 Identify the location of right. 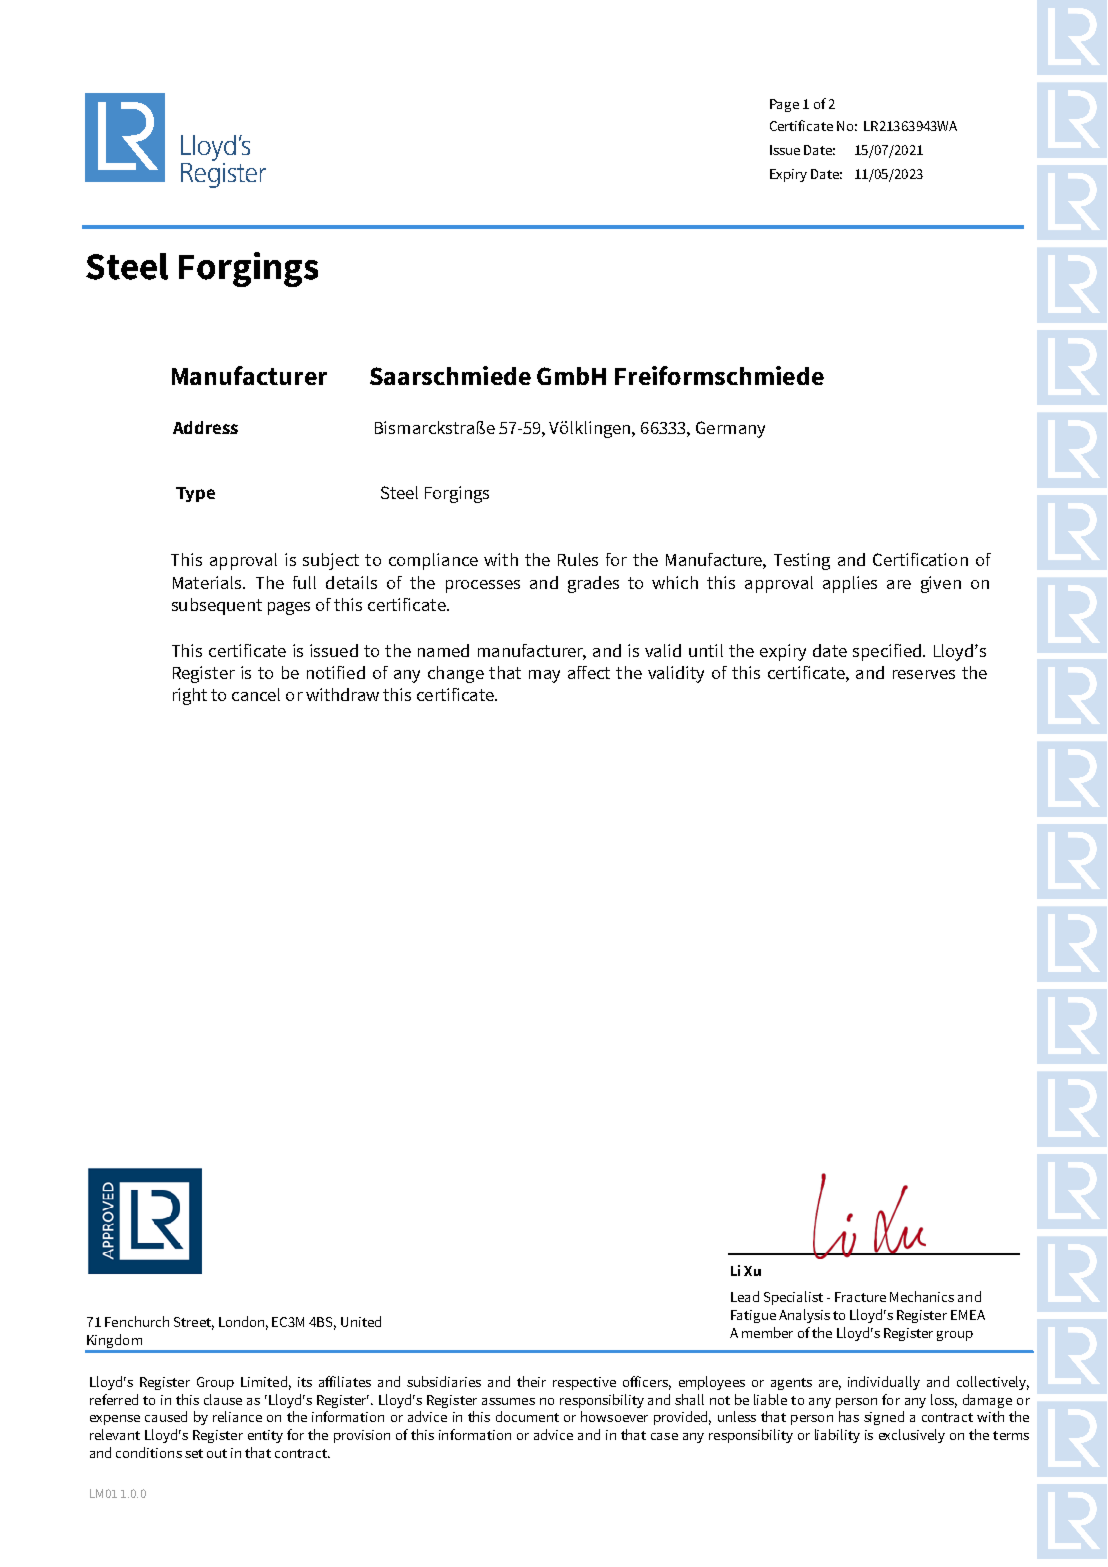
(190, 696).
